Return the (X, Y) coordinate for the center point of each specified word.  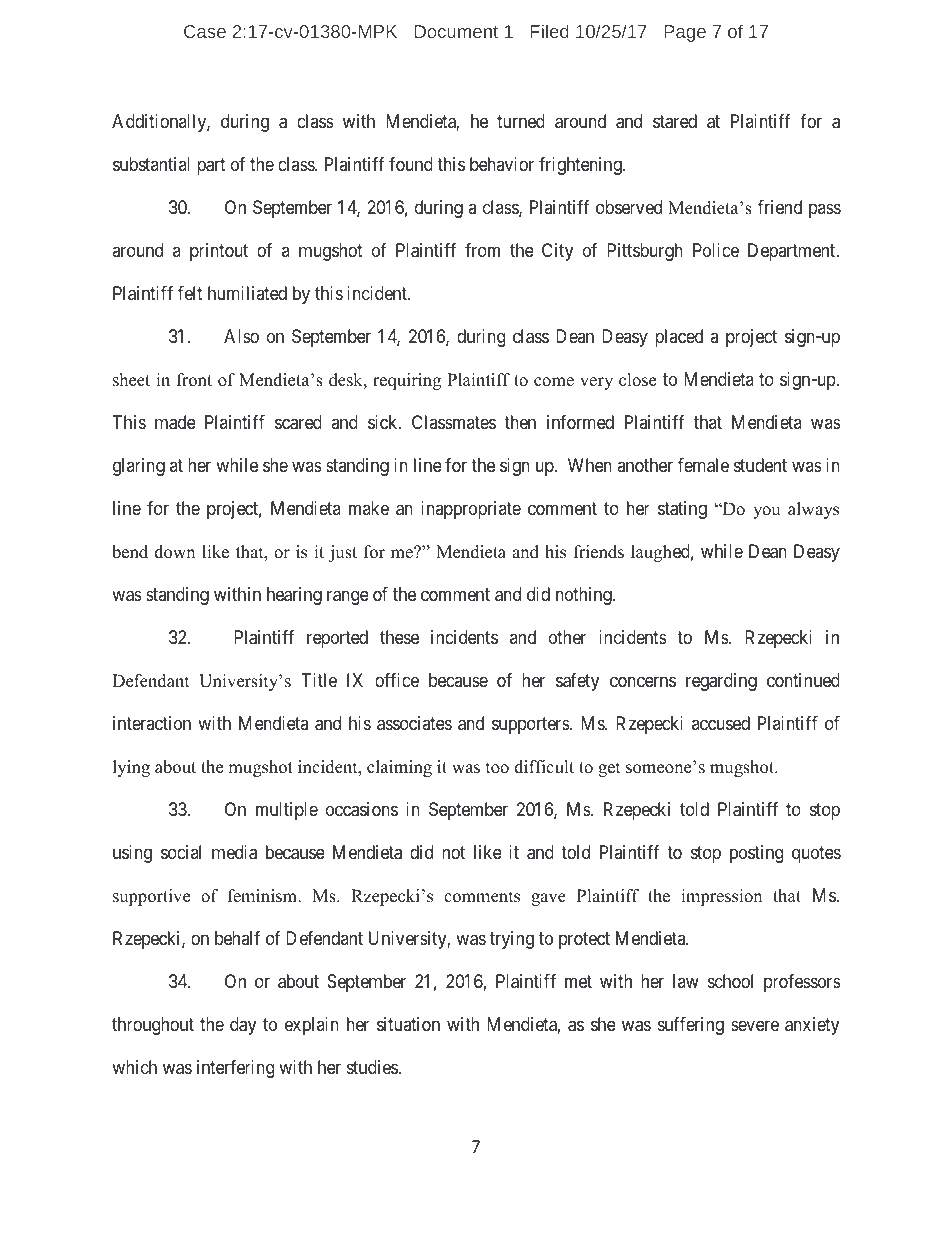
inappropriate (471, 510)
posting (756, 854)
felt (190, 293)
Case (205, 31)
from (482, 250)
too (497, 768)
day (243, 1026)
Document (456, 31)
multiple (287, 811)
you (766, 512)
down (174, 552)
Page (685, 33)
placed (679, 338)
